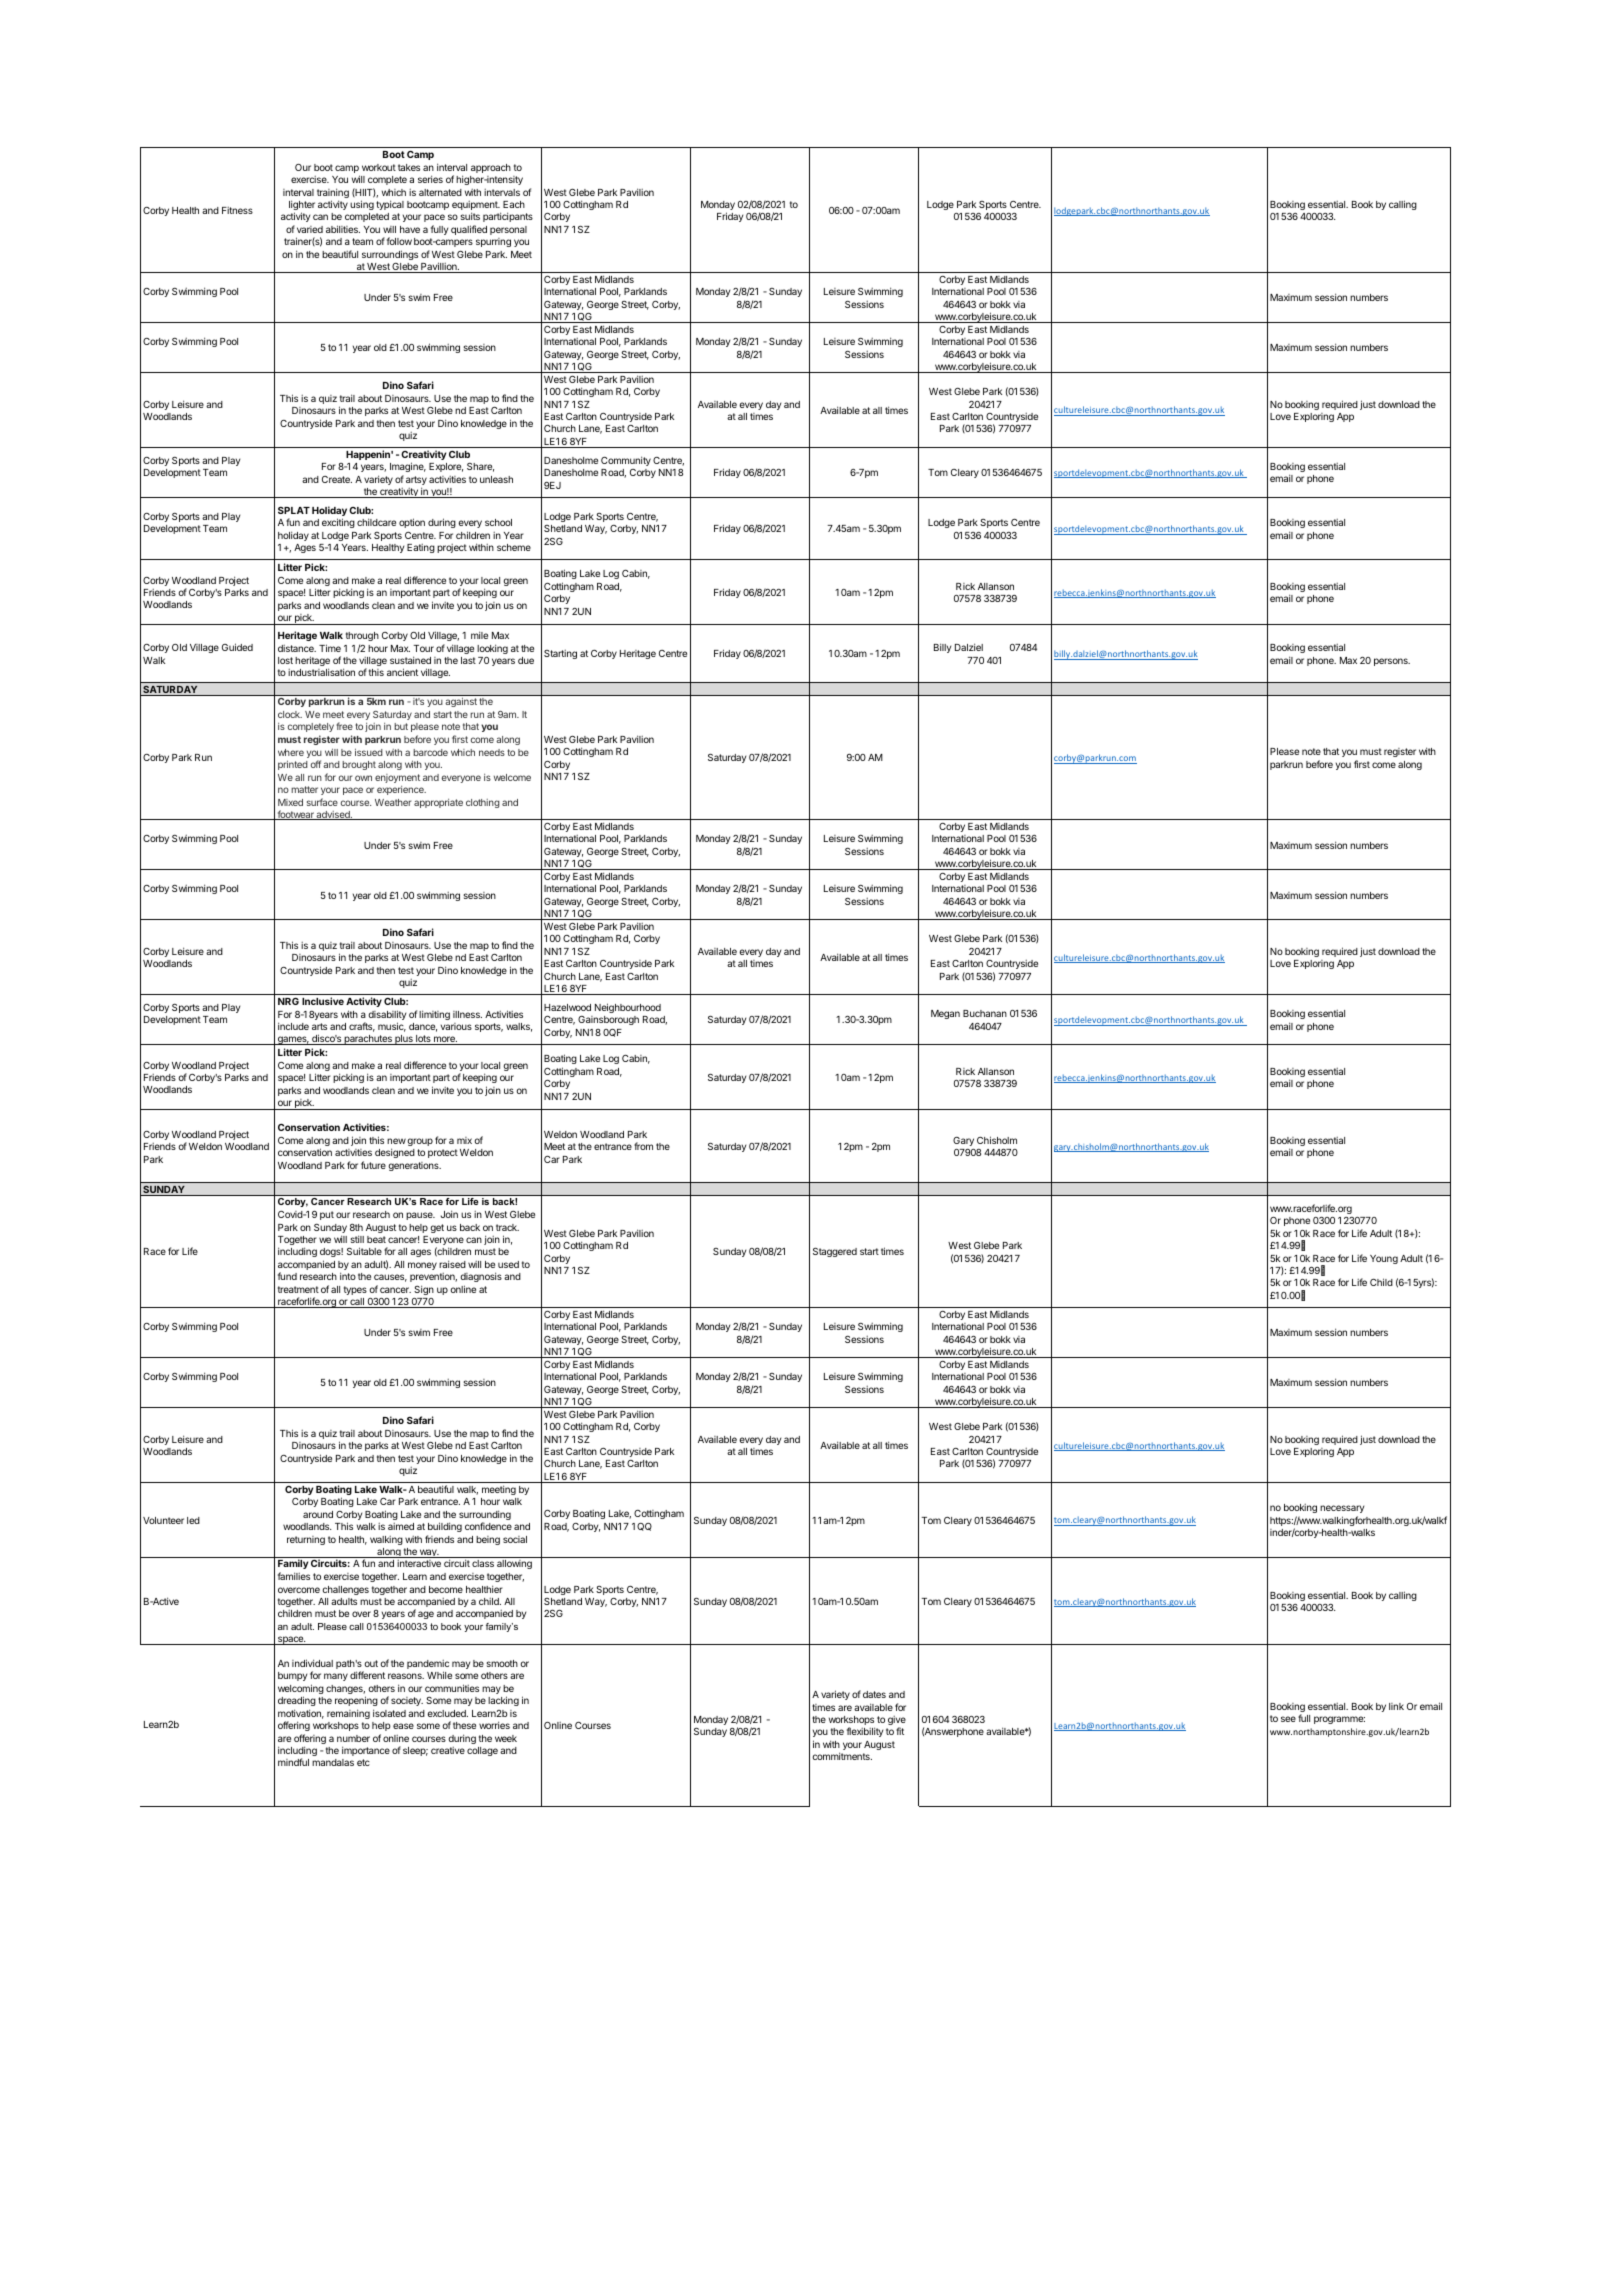  Describe the element at coordinates (1288, 1719) in the screenshot. I see `see` at that location.
